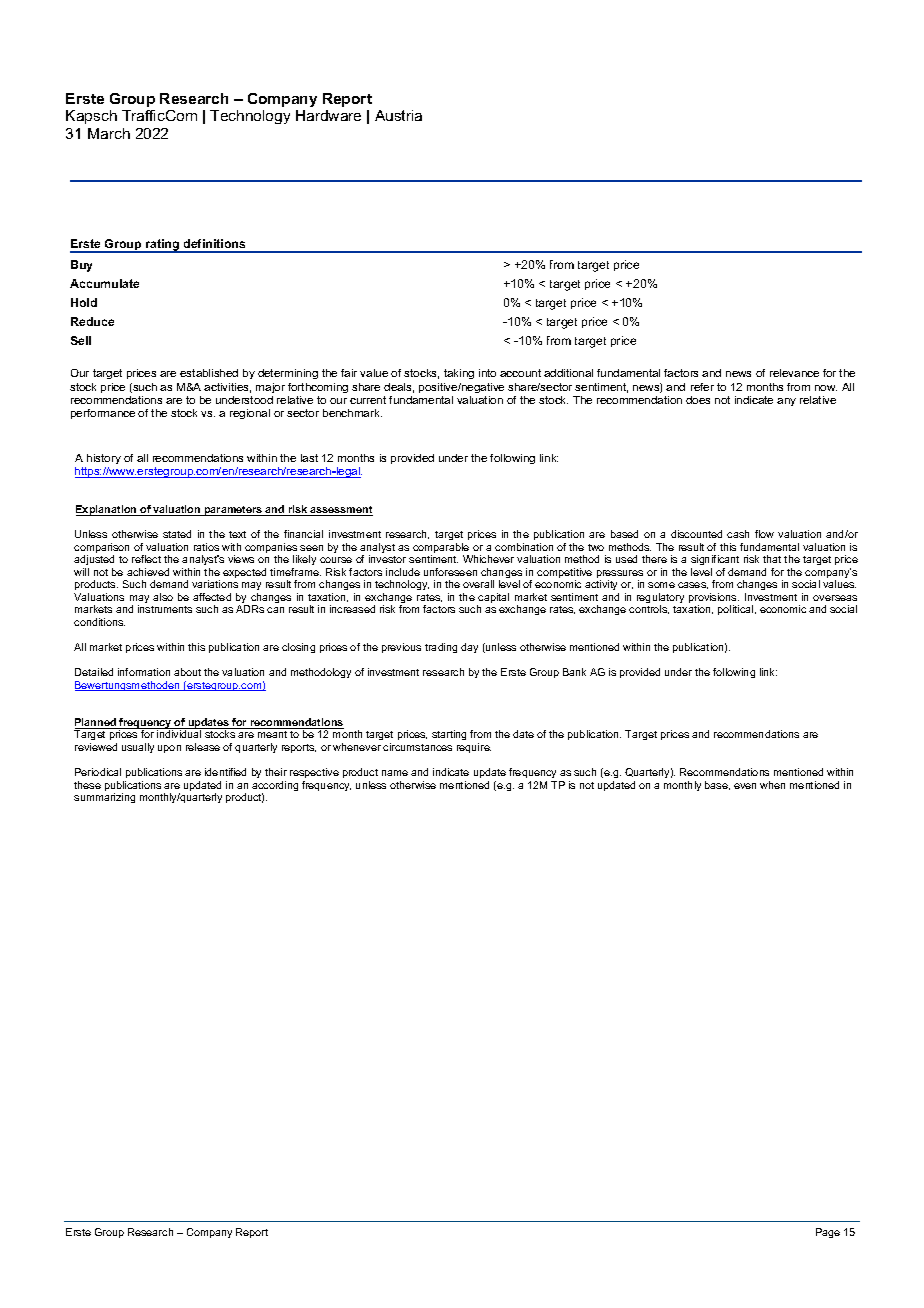 The width and height of the screenshot is (924, 1308). I want to click on Page, so click(828, 1233).
